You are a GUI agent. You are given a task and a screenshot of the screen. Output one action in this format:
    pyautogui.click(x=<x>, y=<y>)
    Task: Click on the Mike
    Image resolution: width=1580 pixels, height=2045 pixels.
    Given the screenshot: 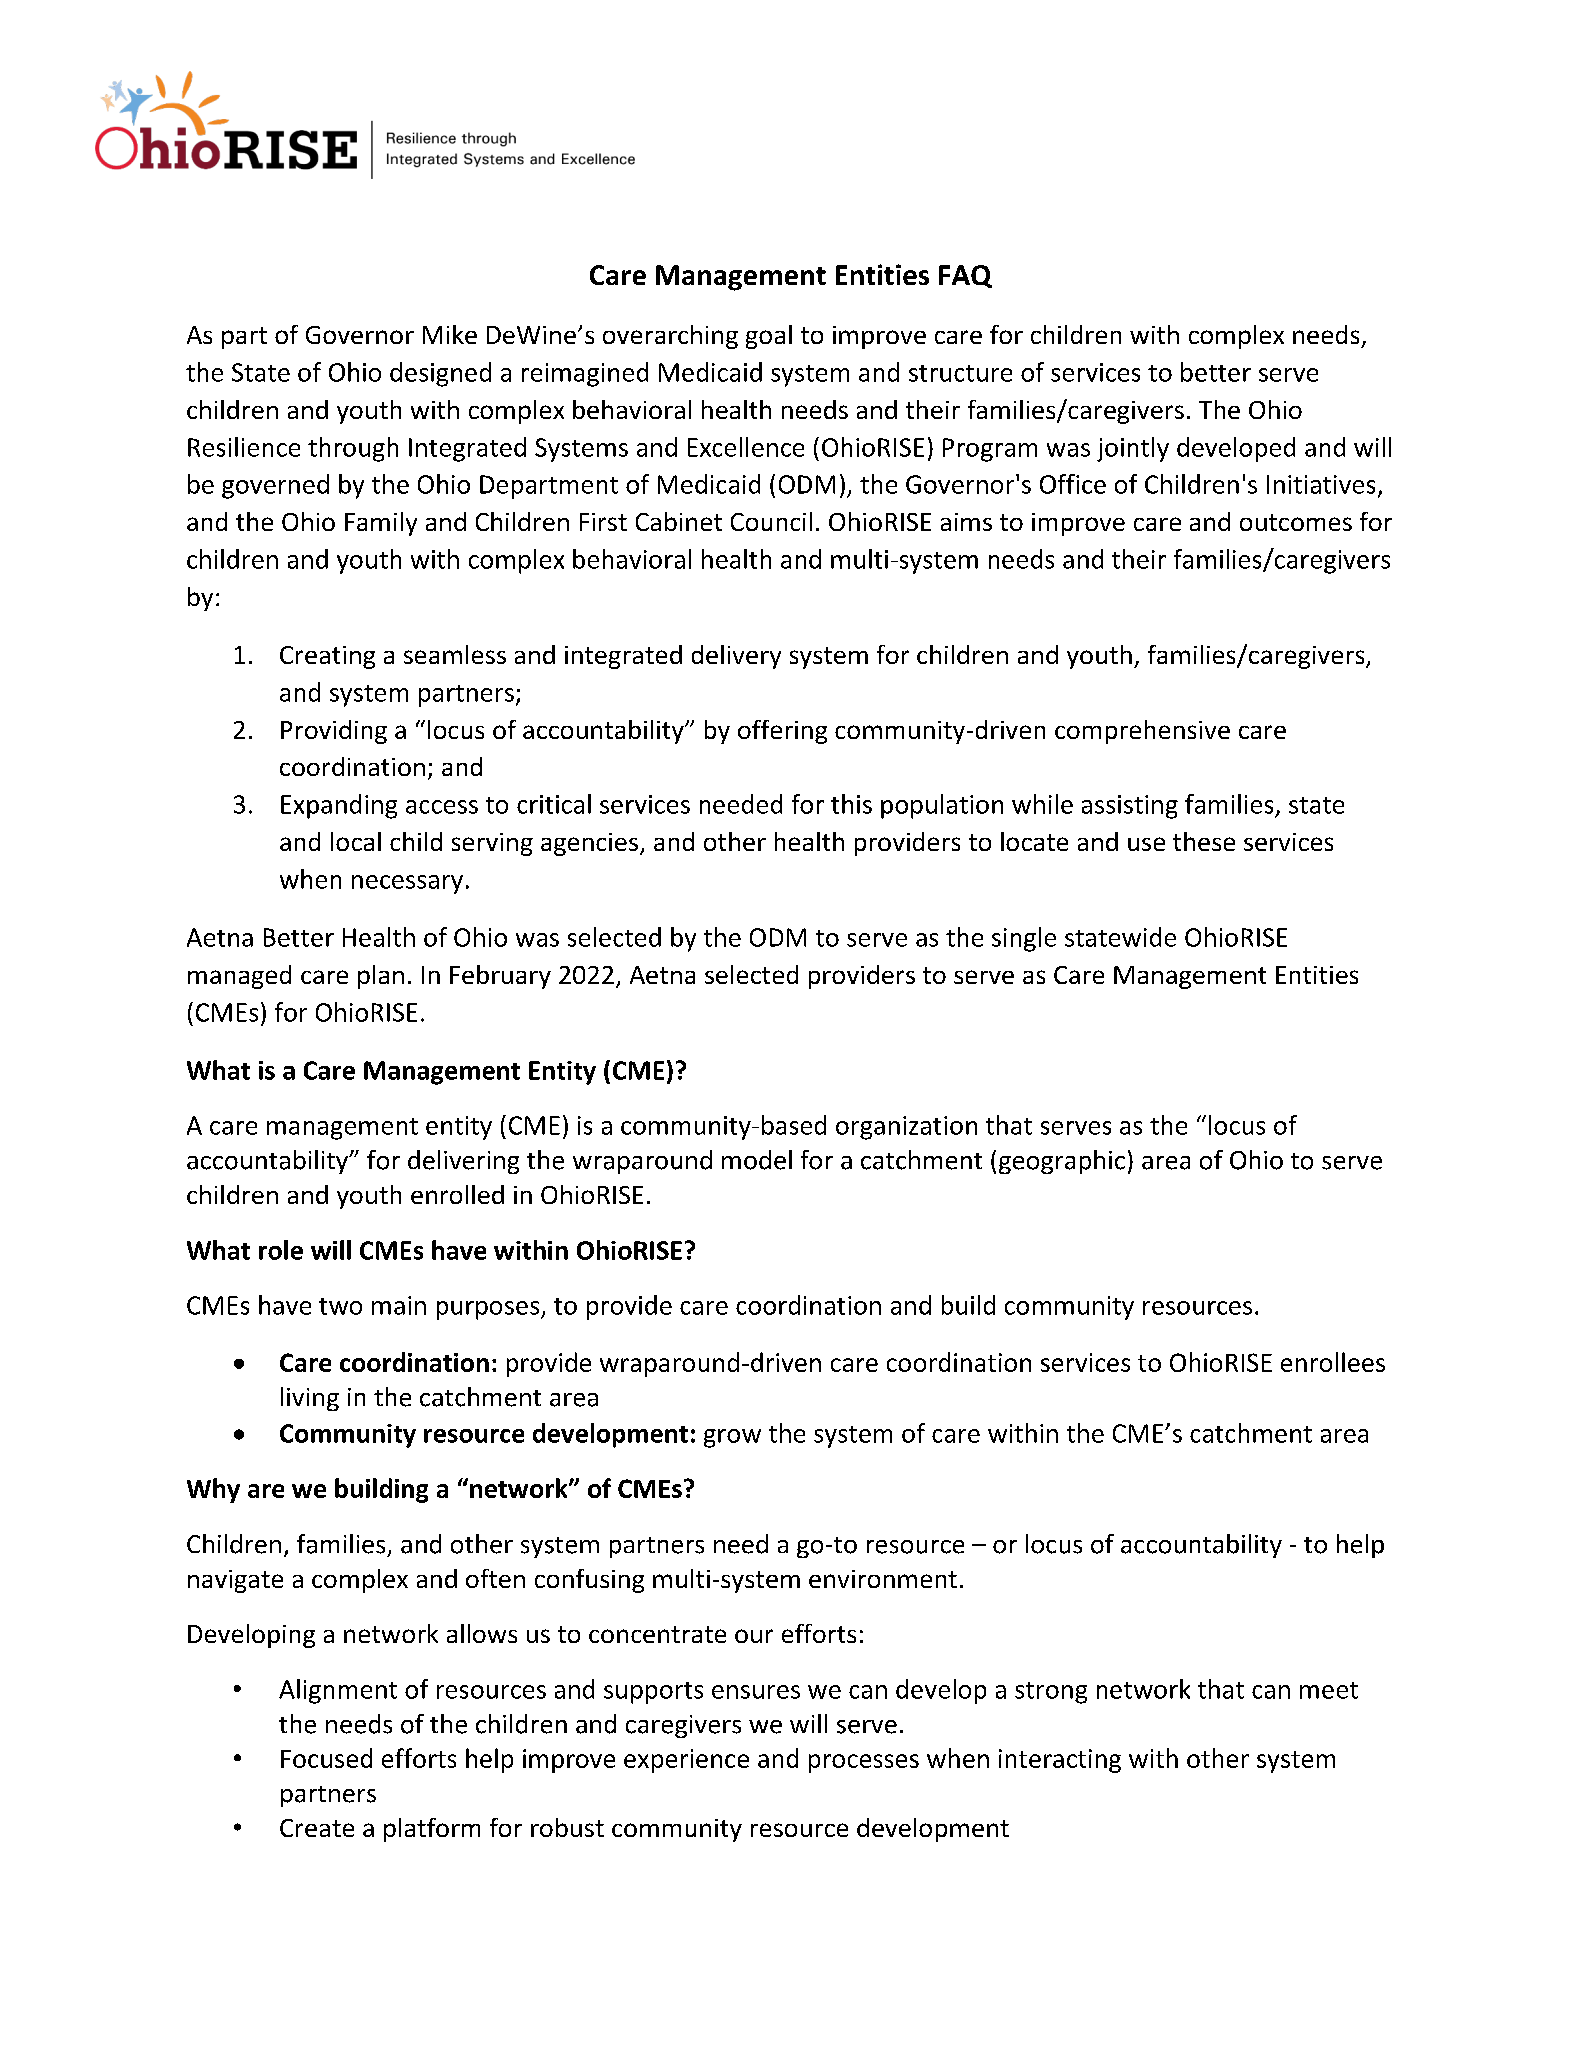 What is the action you would take?
    pyautogui.click(x=450, y=334)
